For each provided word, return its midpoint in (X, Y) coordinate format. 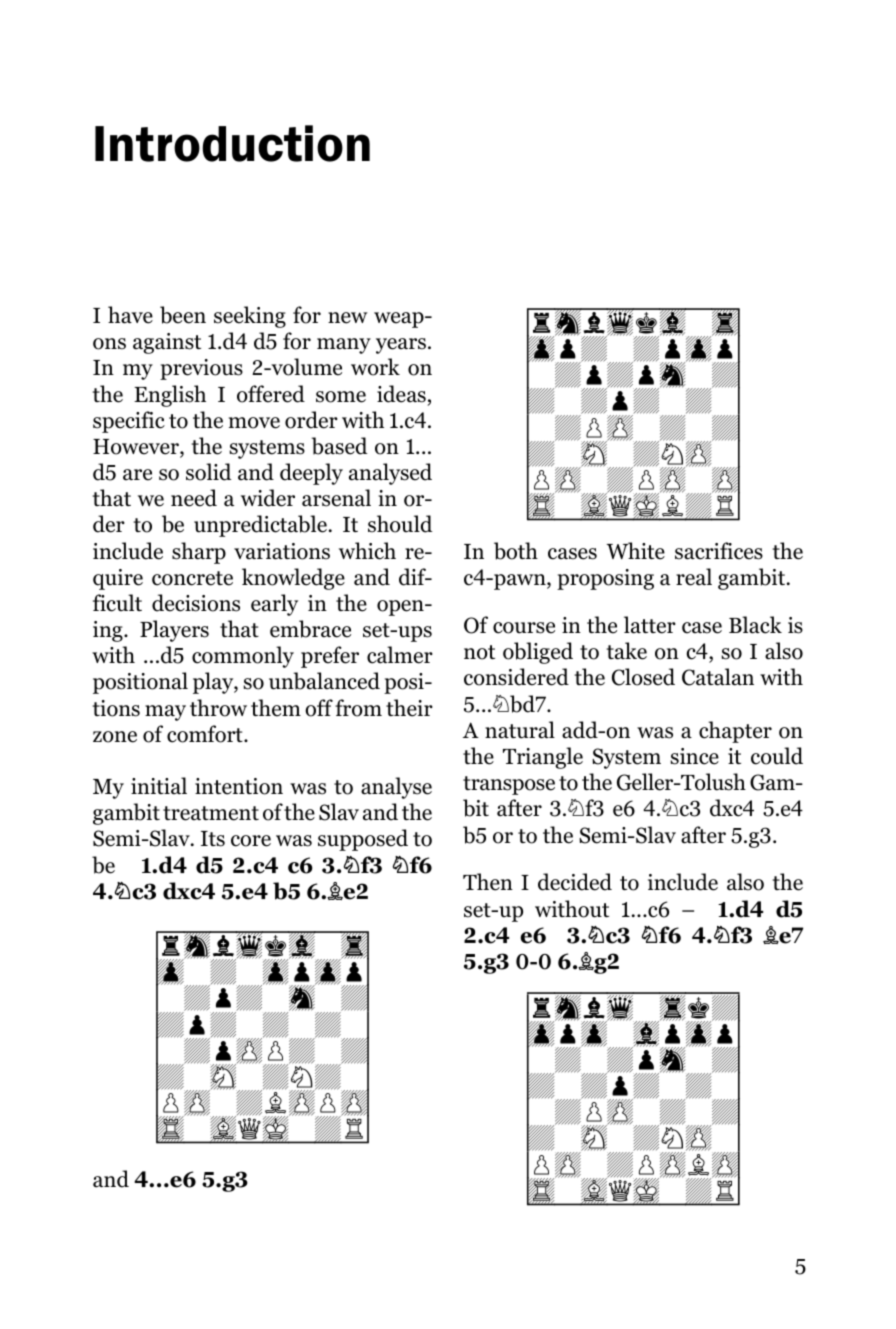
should (400, 524)
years (401, 346)
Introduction (232, 143)
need (194, 498)
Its (213, 839)
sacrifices (719, 551)
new (348, 318)
